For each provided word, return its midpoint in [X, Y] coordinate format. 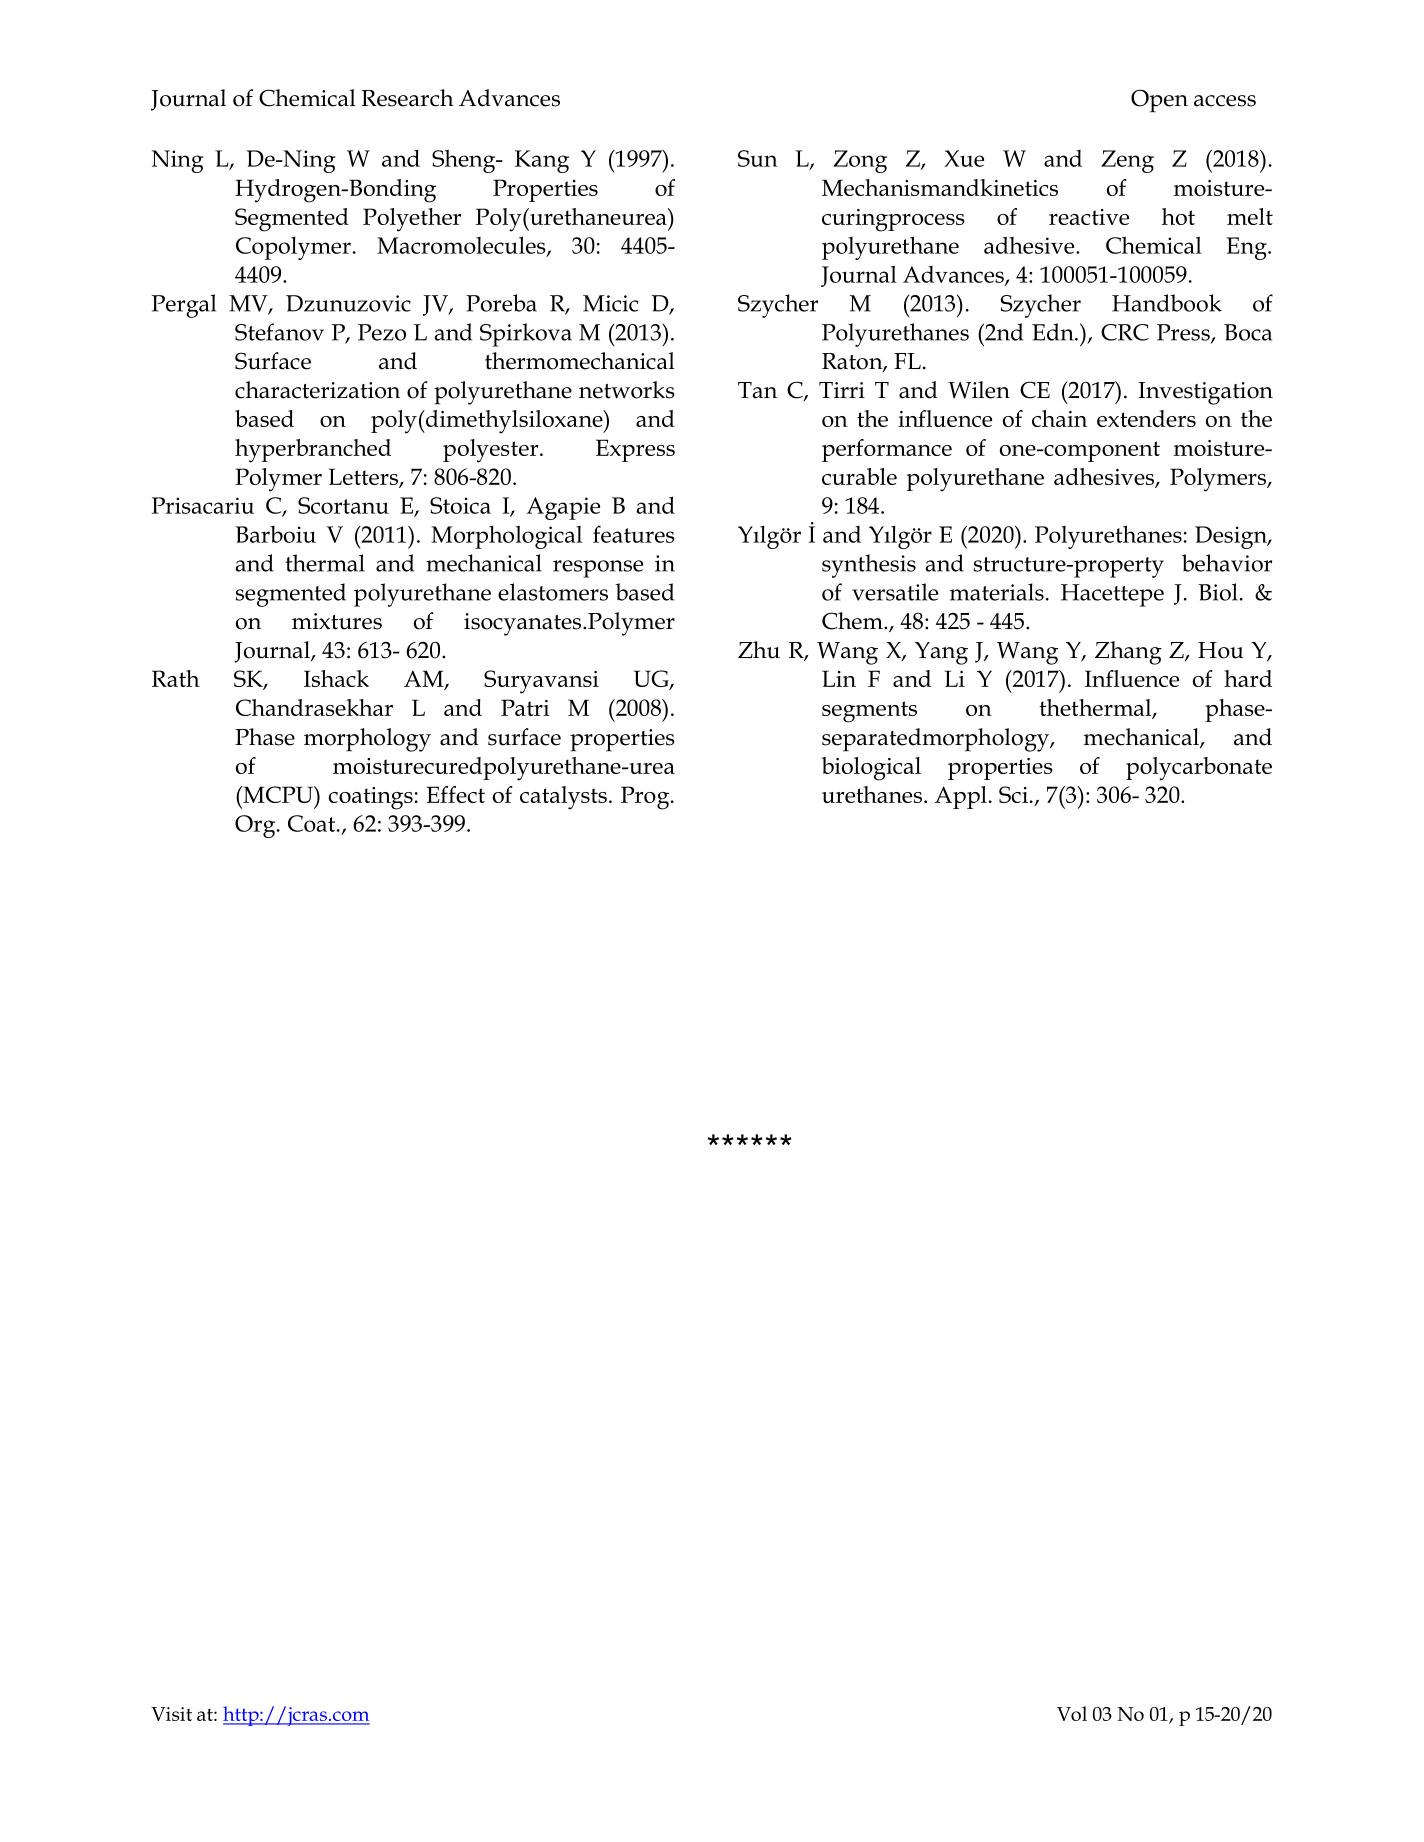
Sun [758, 158]
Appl [961, 797]
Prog [646, 798]
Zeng [1127, 161]
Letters [364, 478]
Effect [456, 794]
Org [256, 826]
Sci [1013, 794]
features [634, 534]
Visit [171, 1714]
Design [1232, 537]
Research [407, 98]
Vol [1072, 1713]
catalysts [563, 798]
